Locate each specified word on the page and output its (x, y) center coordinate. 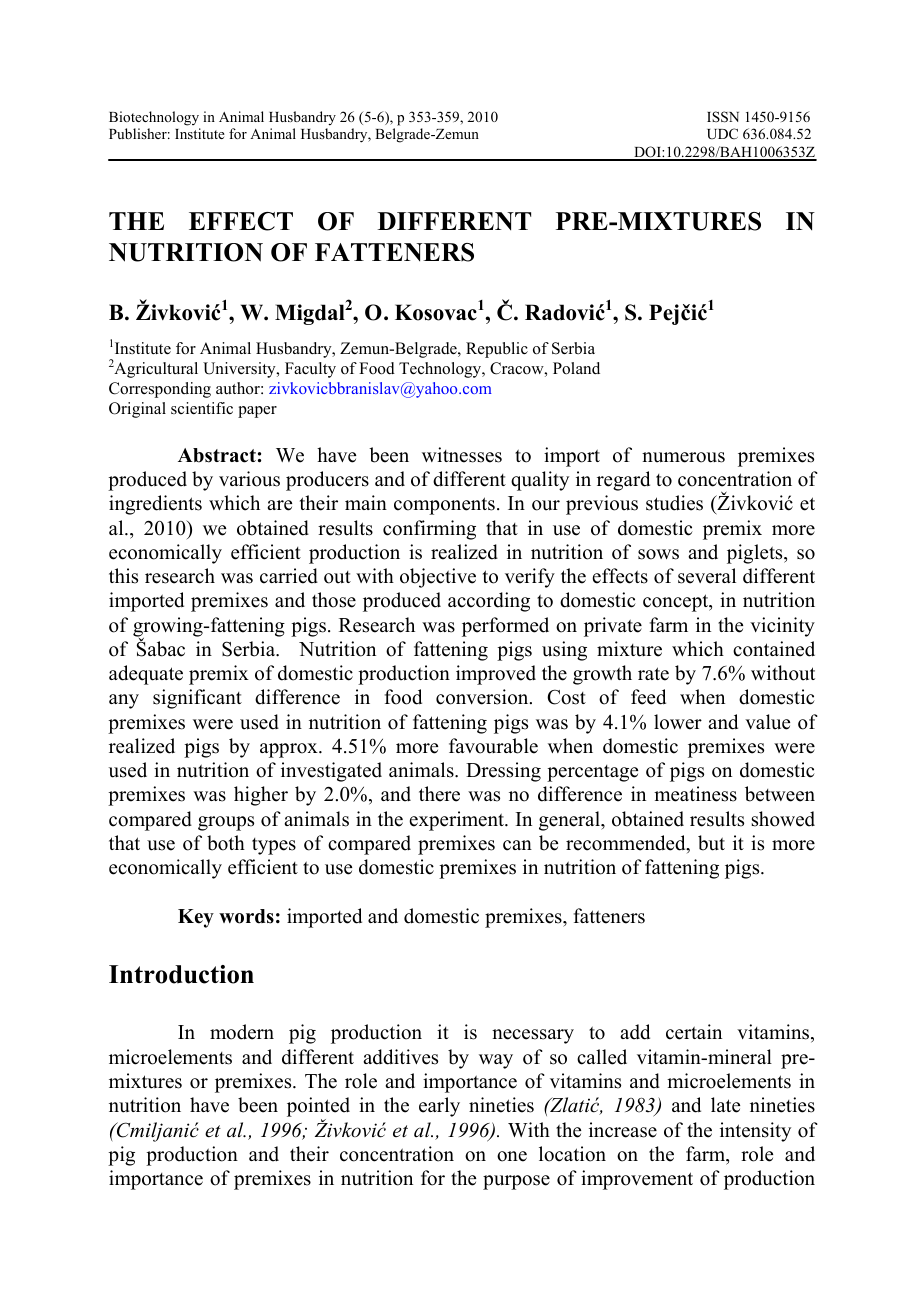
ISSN (723, 117)
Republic (497, 350)
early (439, 1107)
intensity (755, 1132)
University (240, 370)
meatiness (695, 794)
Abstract (217, 455)
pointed (318, 1108)
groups (226, 823)
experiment (457, 821)
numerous (683, 457)
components (444, 506)
